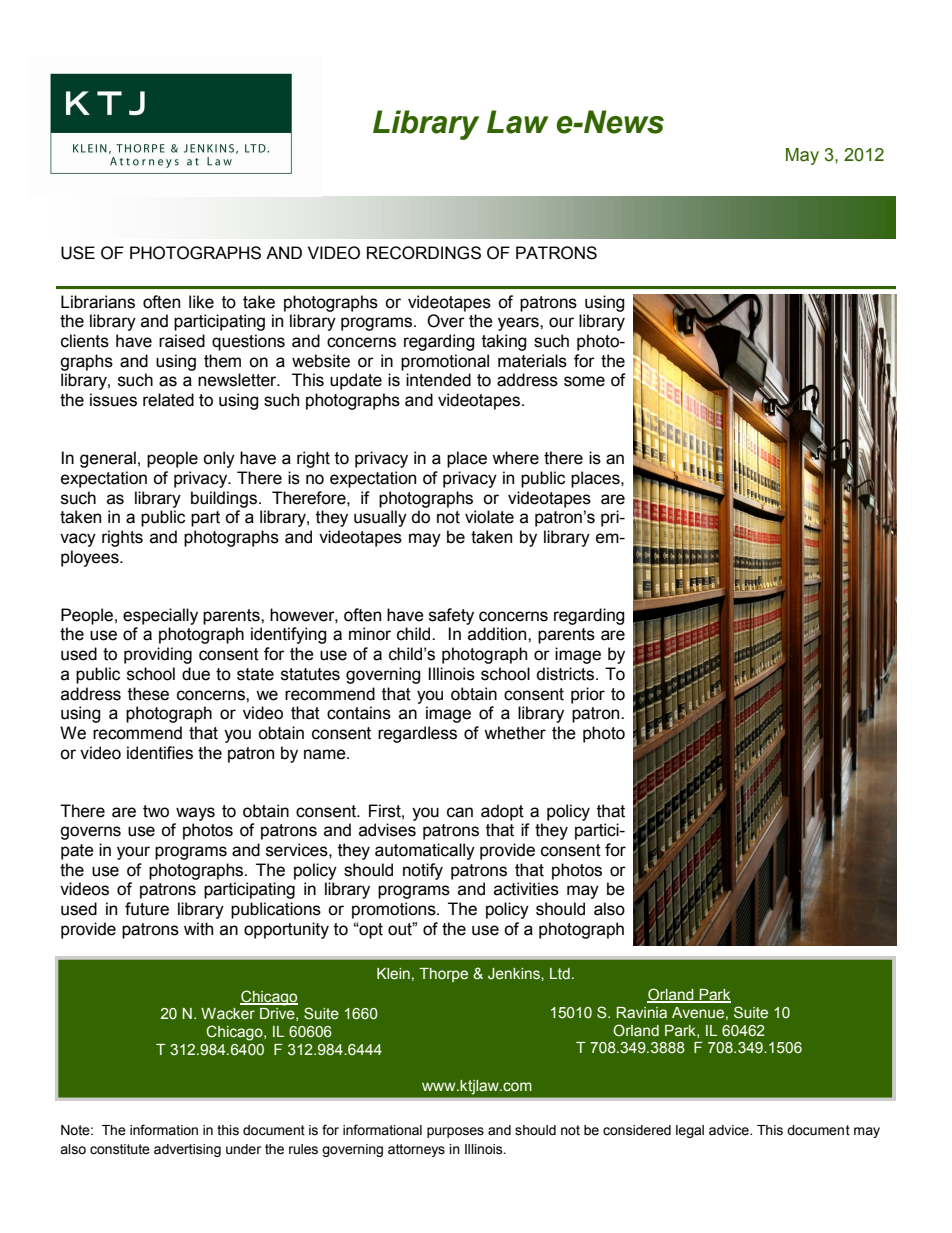  Describe the element at coordinates (424, 253) in the page. I see `RECORDINGS` at that location.
